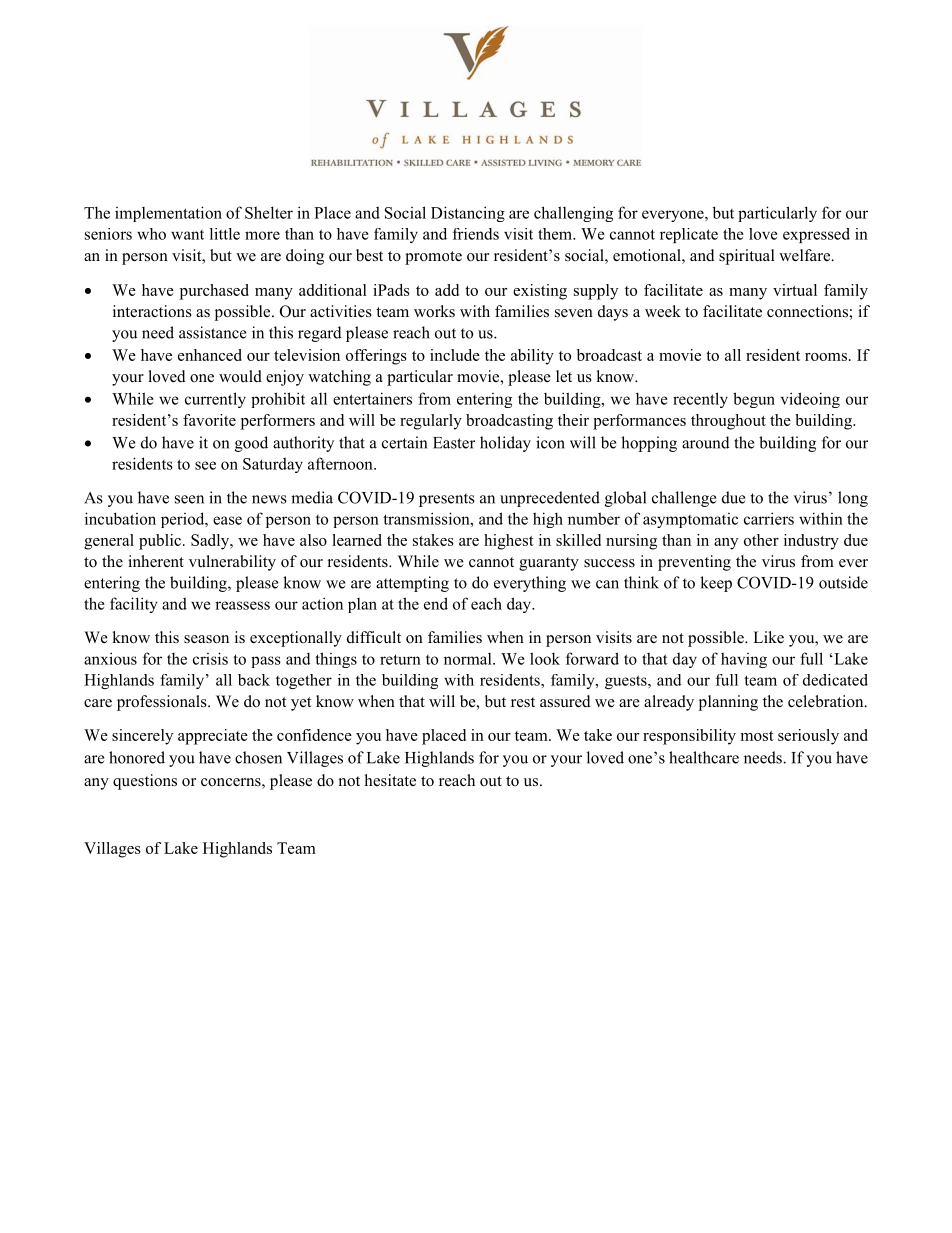 The width and height of the screenshot is (952, 1233). What do you see at coordinates (258, 757) in the screenshot?
I see `chosen` at bounding box center [258, 757].
